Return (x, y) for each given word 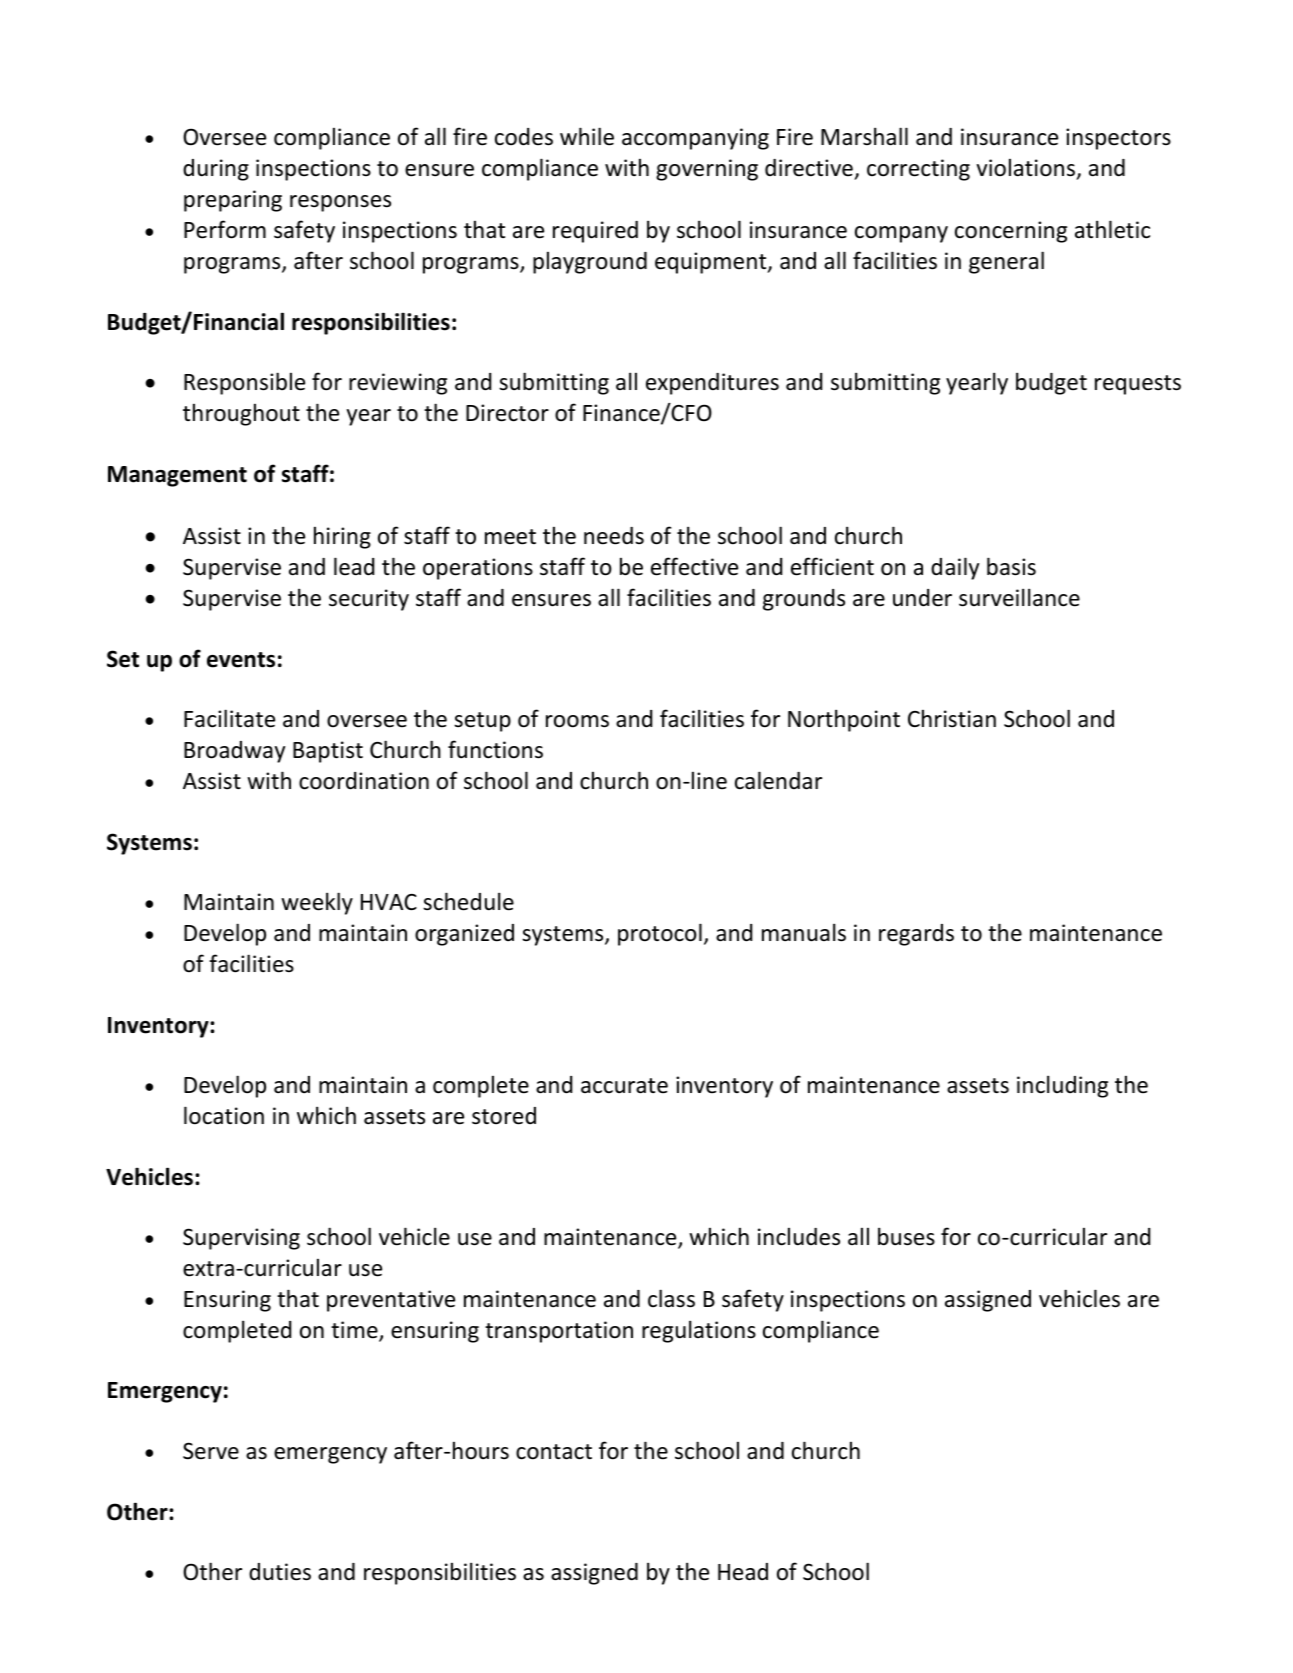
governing (707, 170)
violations (1025, 167)
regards (916, 935)
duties (280, 1572)
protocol (660, 934)
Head (743, 1572)
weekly (317, 903)
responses (340, 203)
